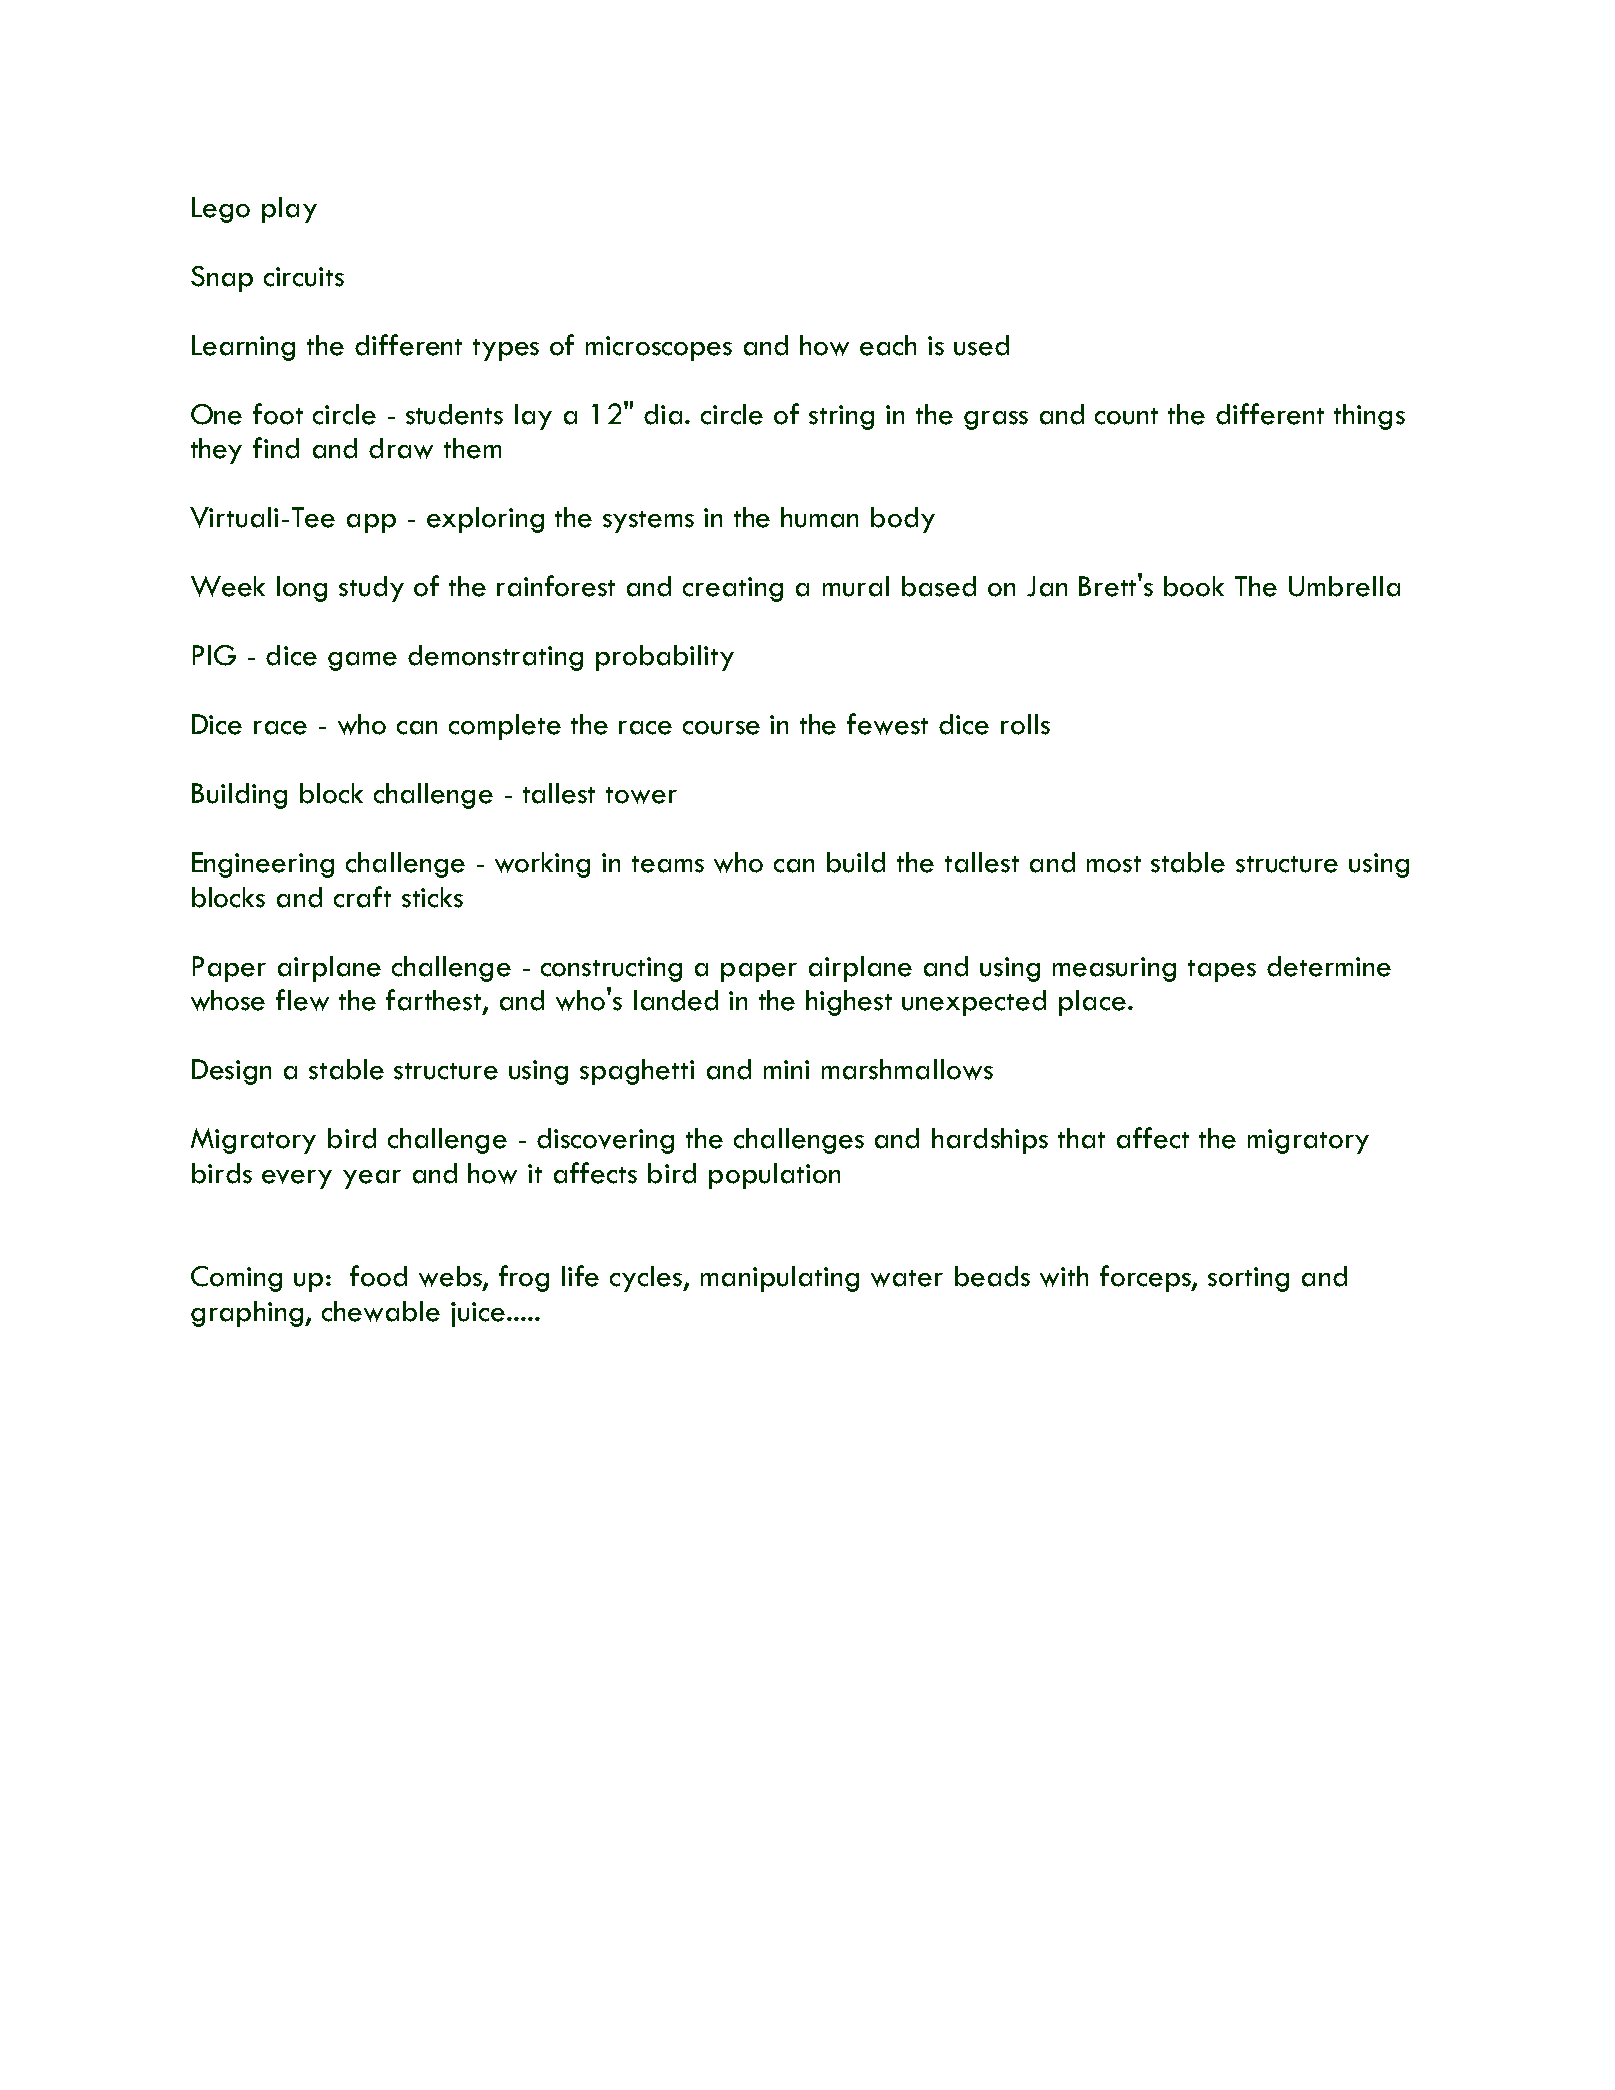  I want to click on flew, so click(302, 1000).
